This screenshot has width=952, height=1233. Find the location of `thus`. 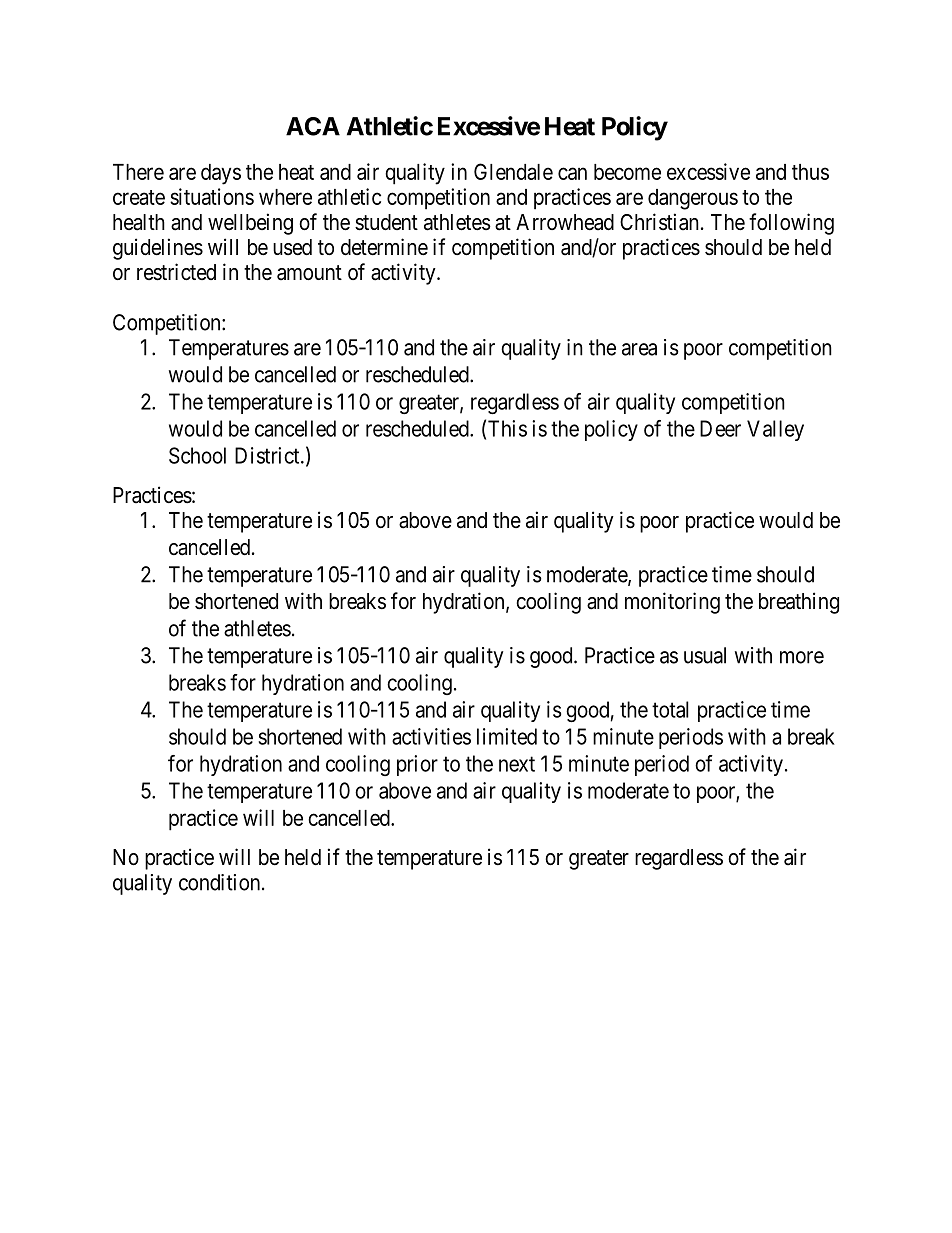

thus is located at coordinates (810, 172).
